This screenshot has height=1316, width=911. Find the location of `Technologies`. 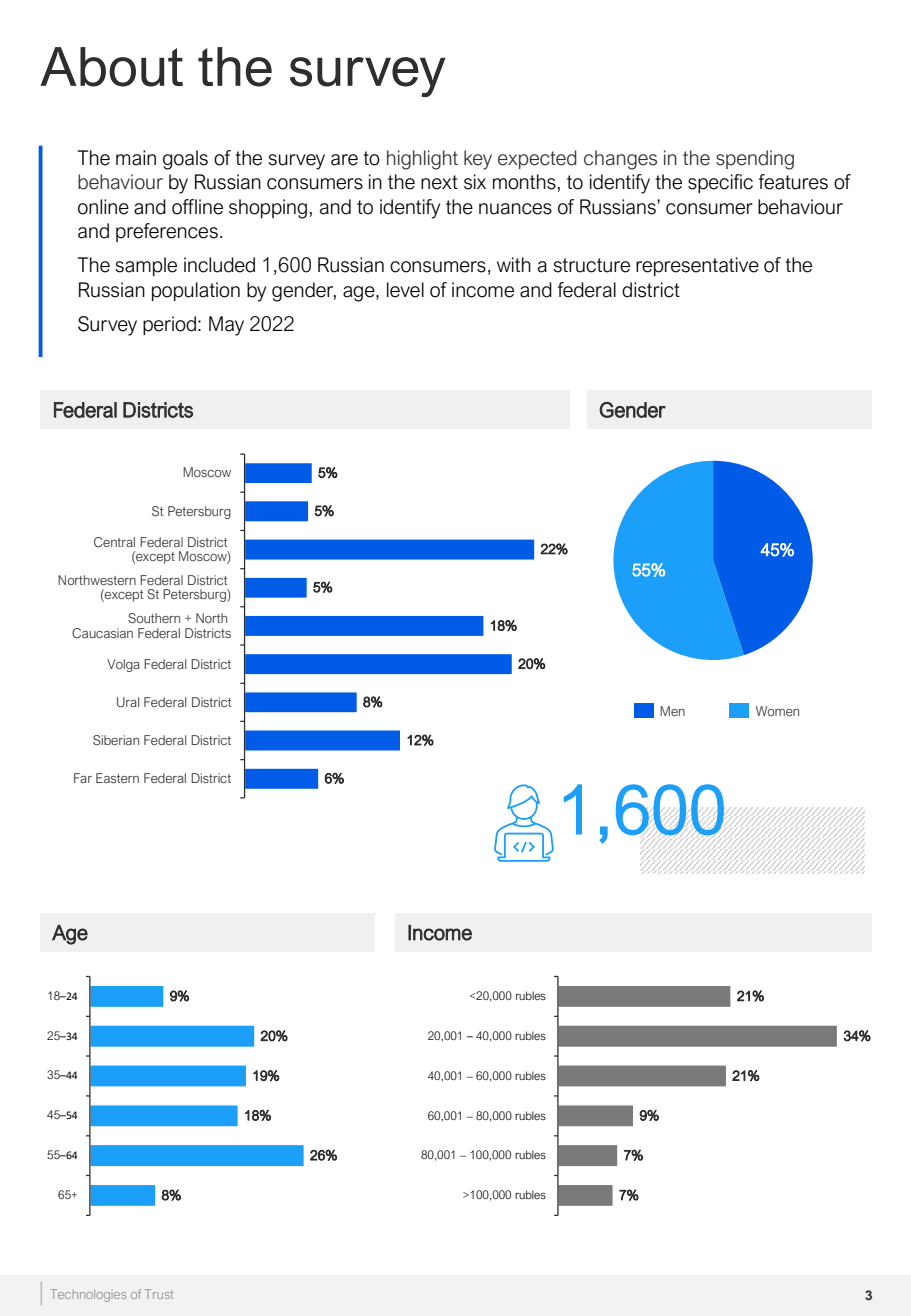

Technologies is located at coordinates (88, 1295).
